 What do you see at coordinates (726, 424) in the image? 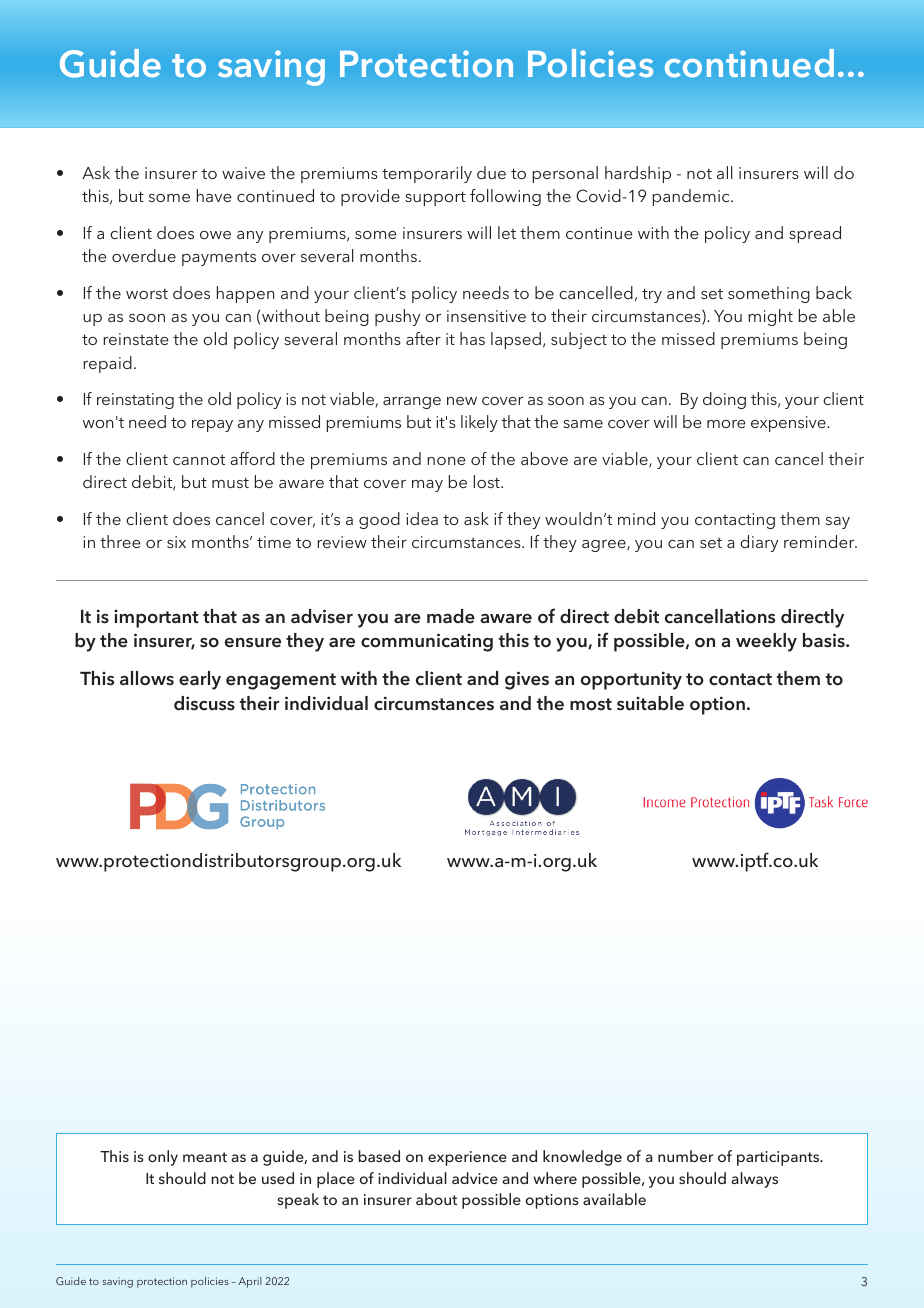
I see `more` at bounding box center [726, 424].
